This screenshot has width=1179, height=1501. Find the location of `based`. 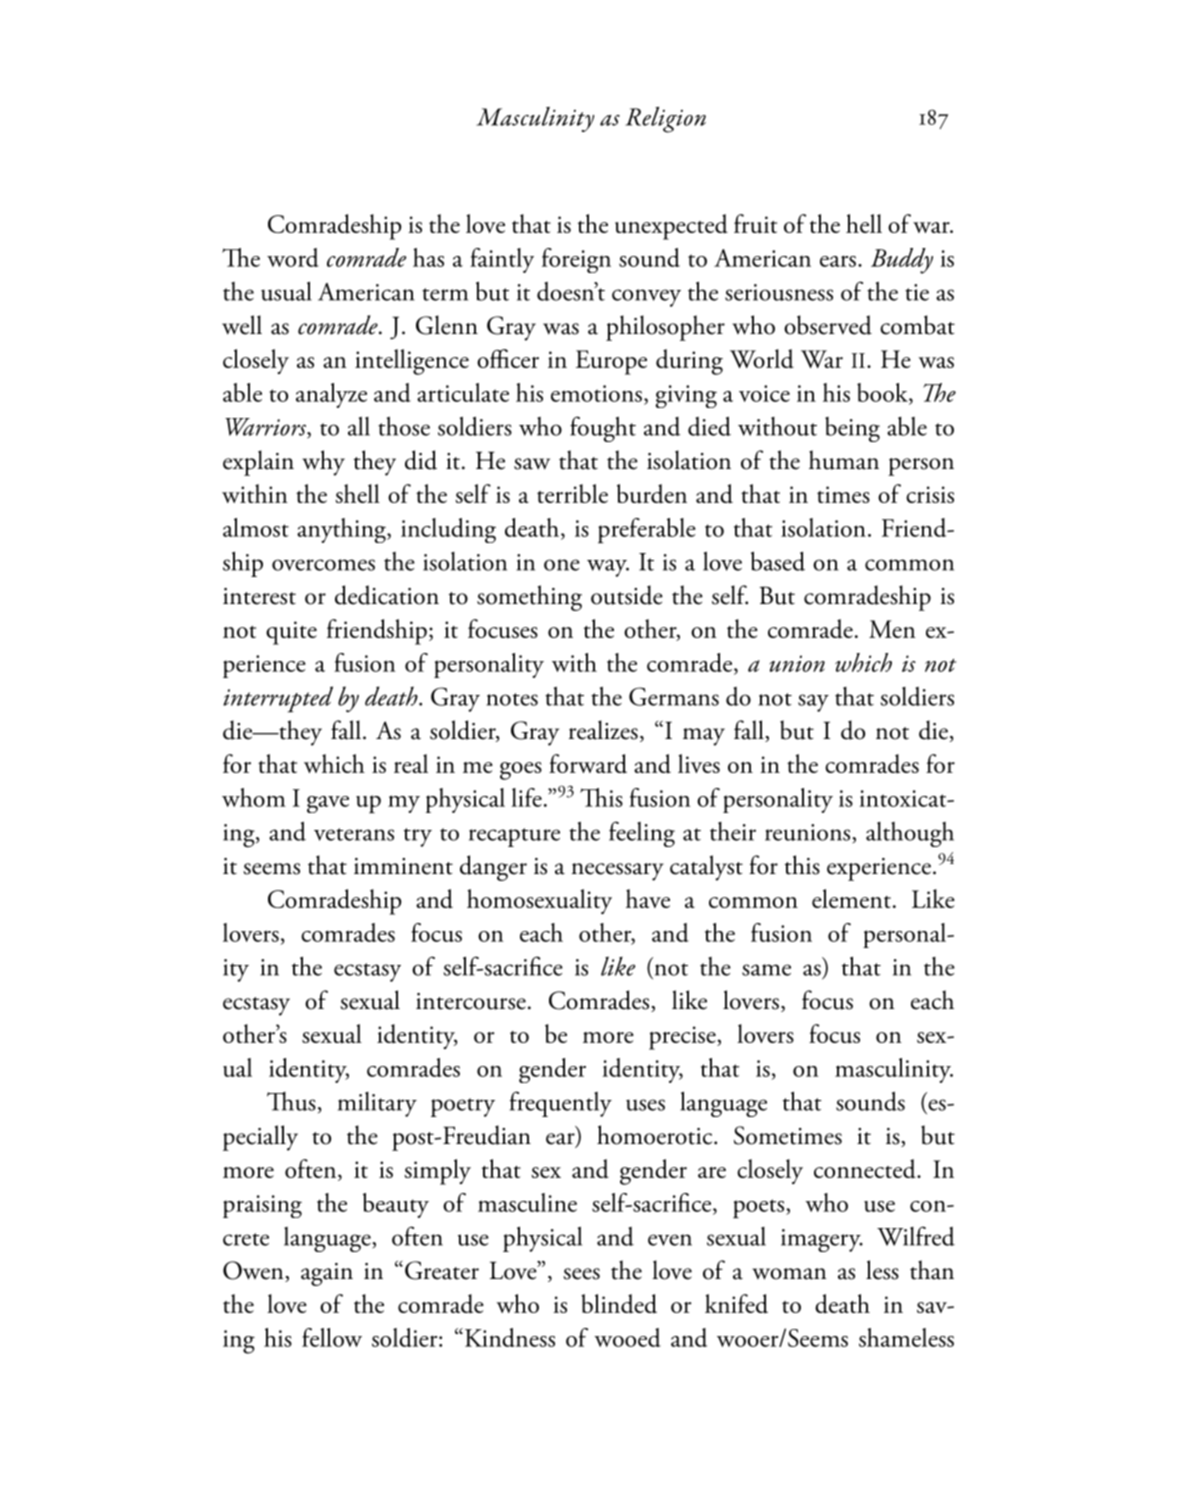

based is located at coordinates (778, 561).
